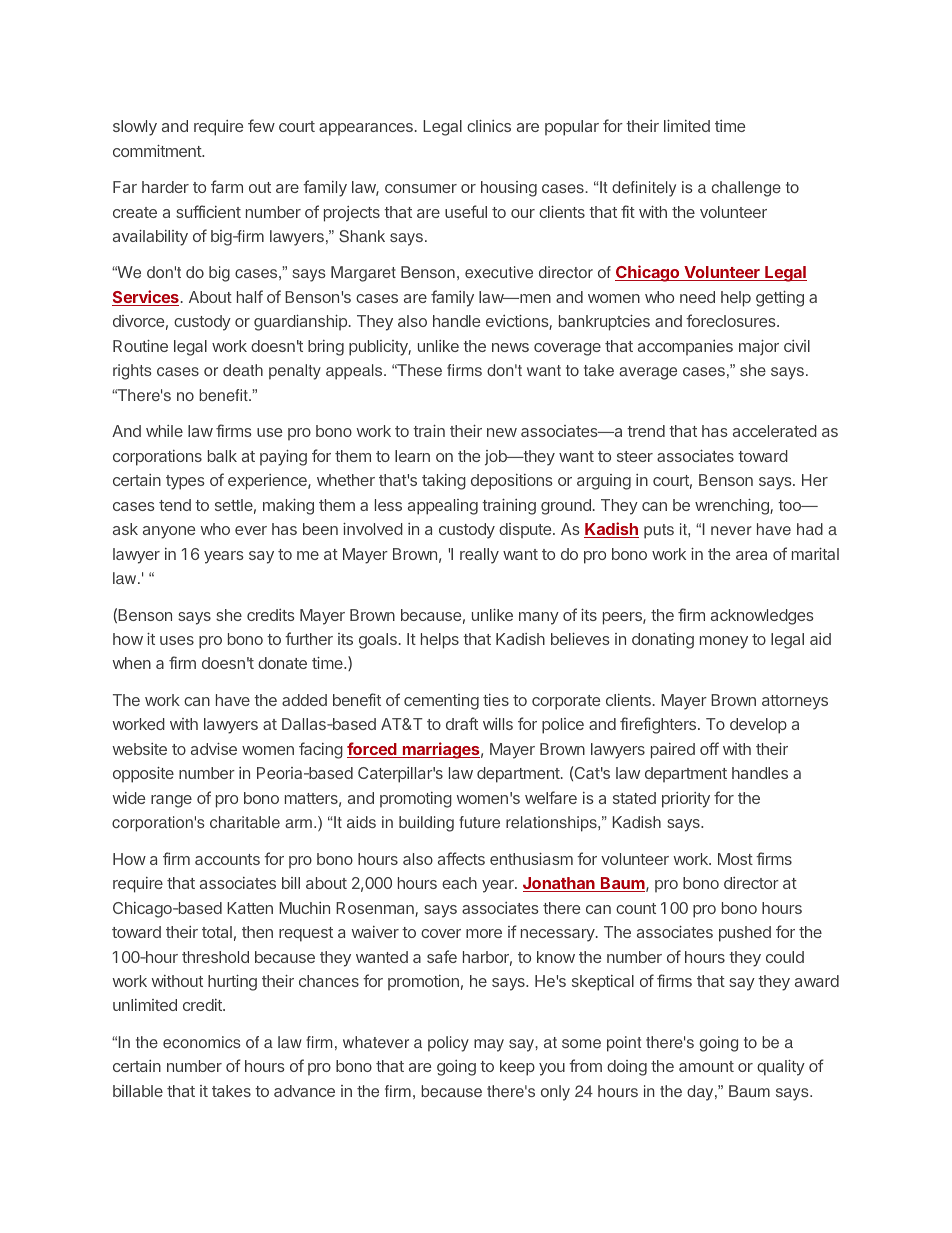 The height and width of the page is (1233, 952). What do you see at coordinates (706, 1066) in the page?
I see `amount` at bounding box center [706, 1066].
